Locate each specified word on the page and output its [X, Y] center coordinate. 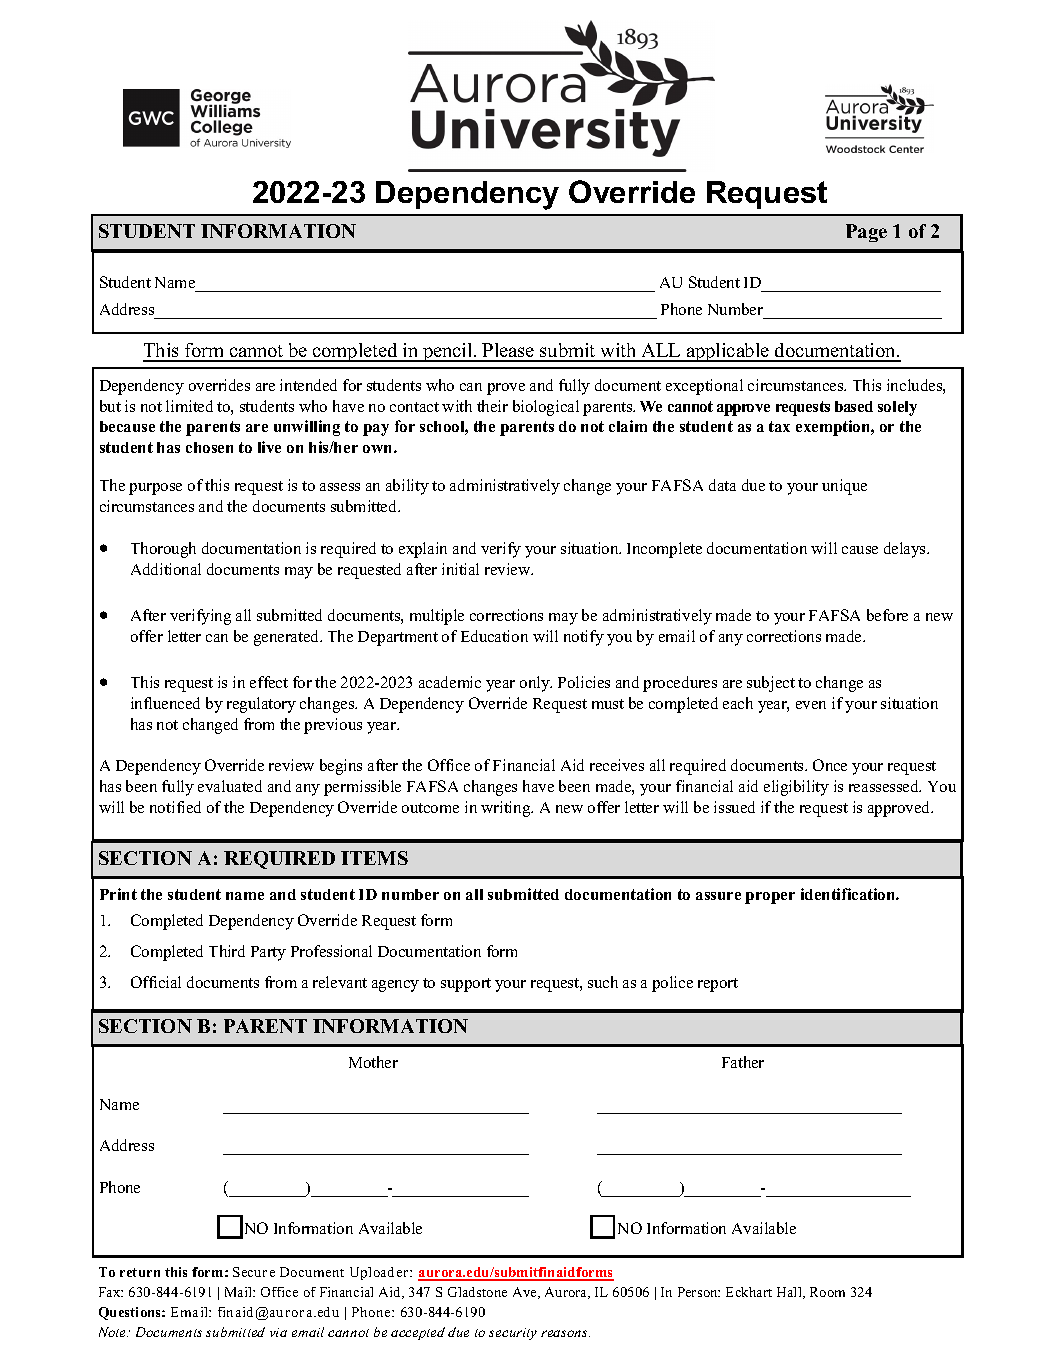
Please [509, 352]
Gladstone [477, 1292]
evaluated [230, 786]
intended [308, 385]
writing [507, 809]
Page [866, 233]
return [140, 1272]
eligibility [796, 788]
